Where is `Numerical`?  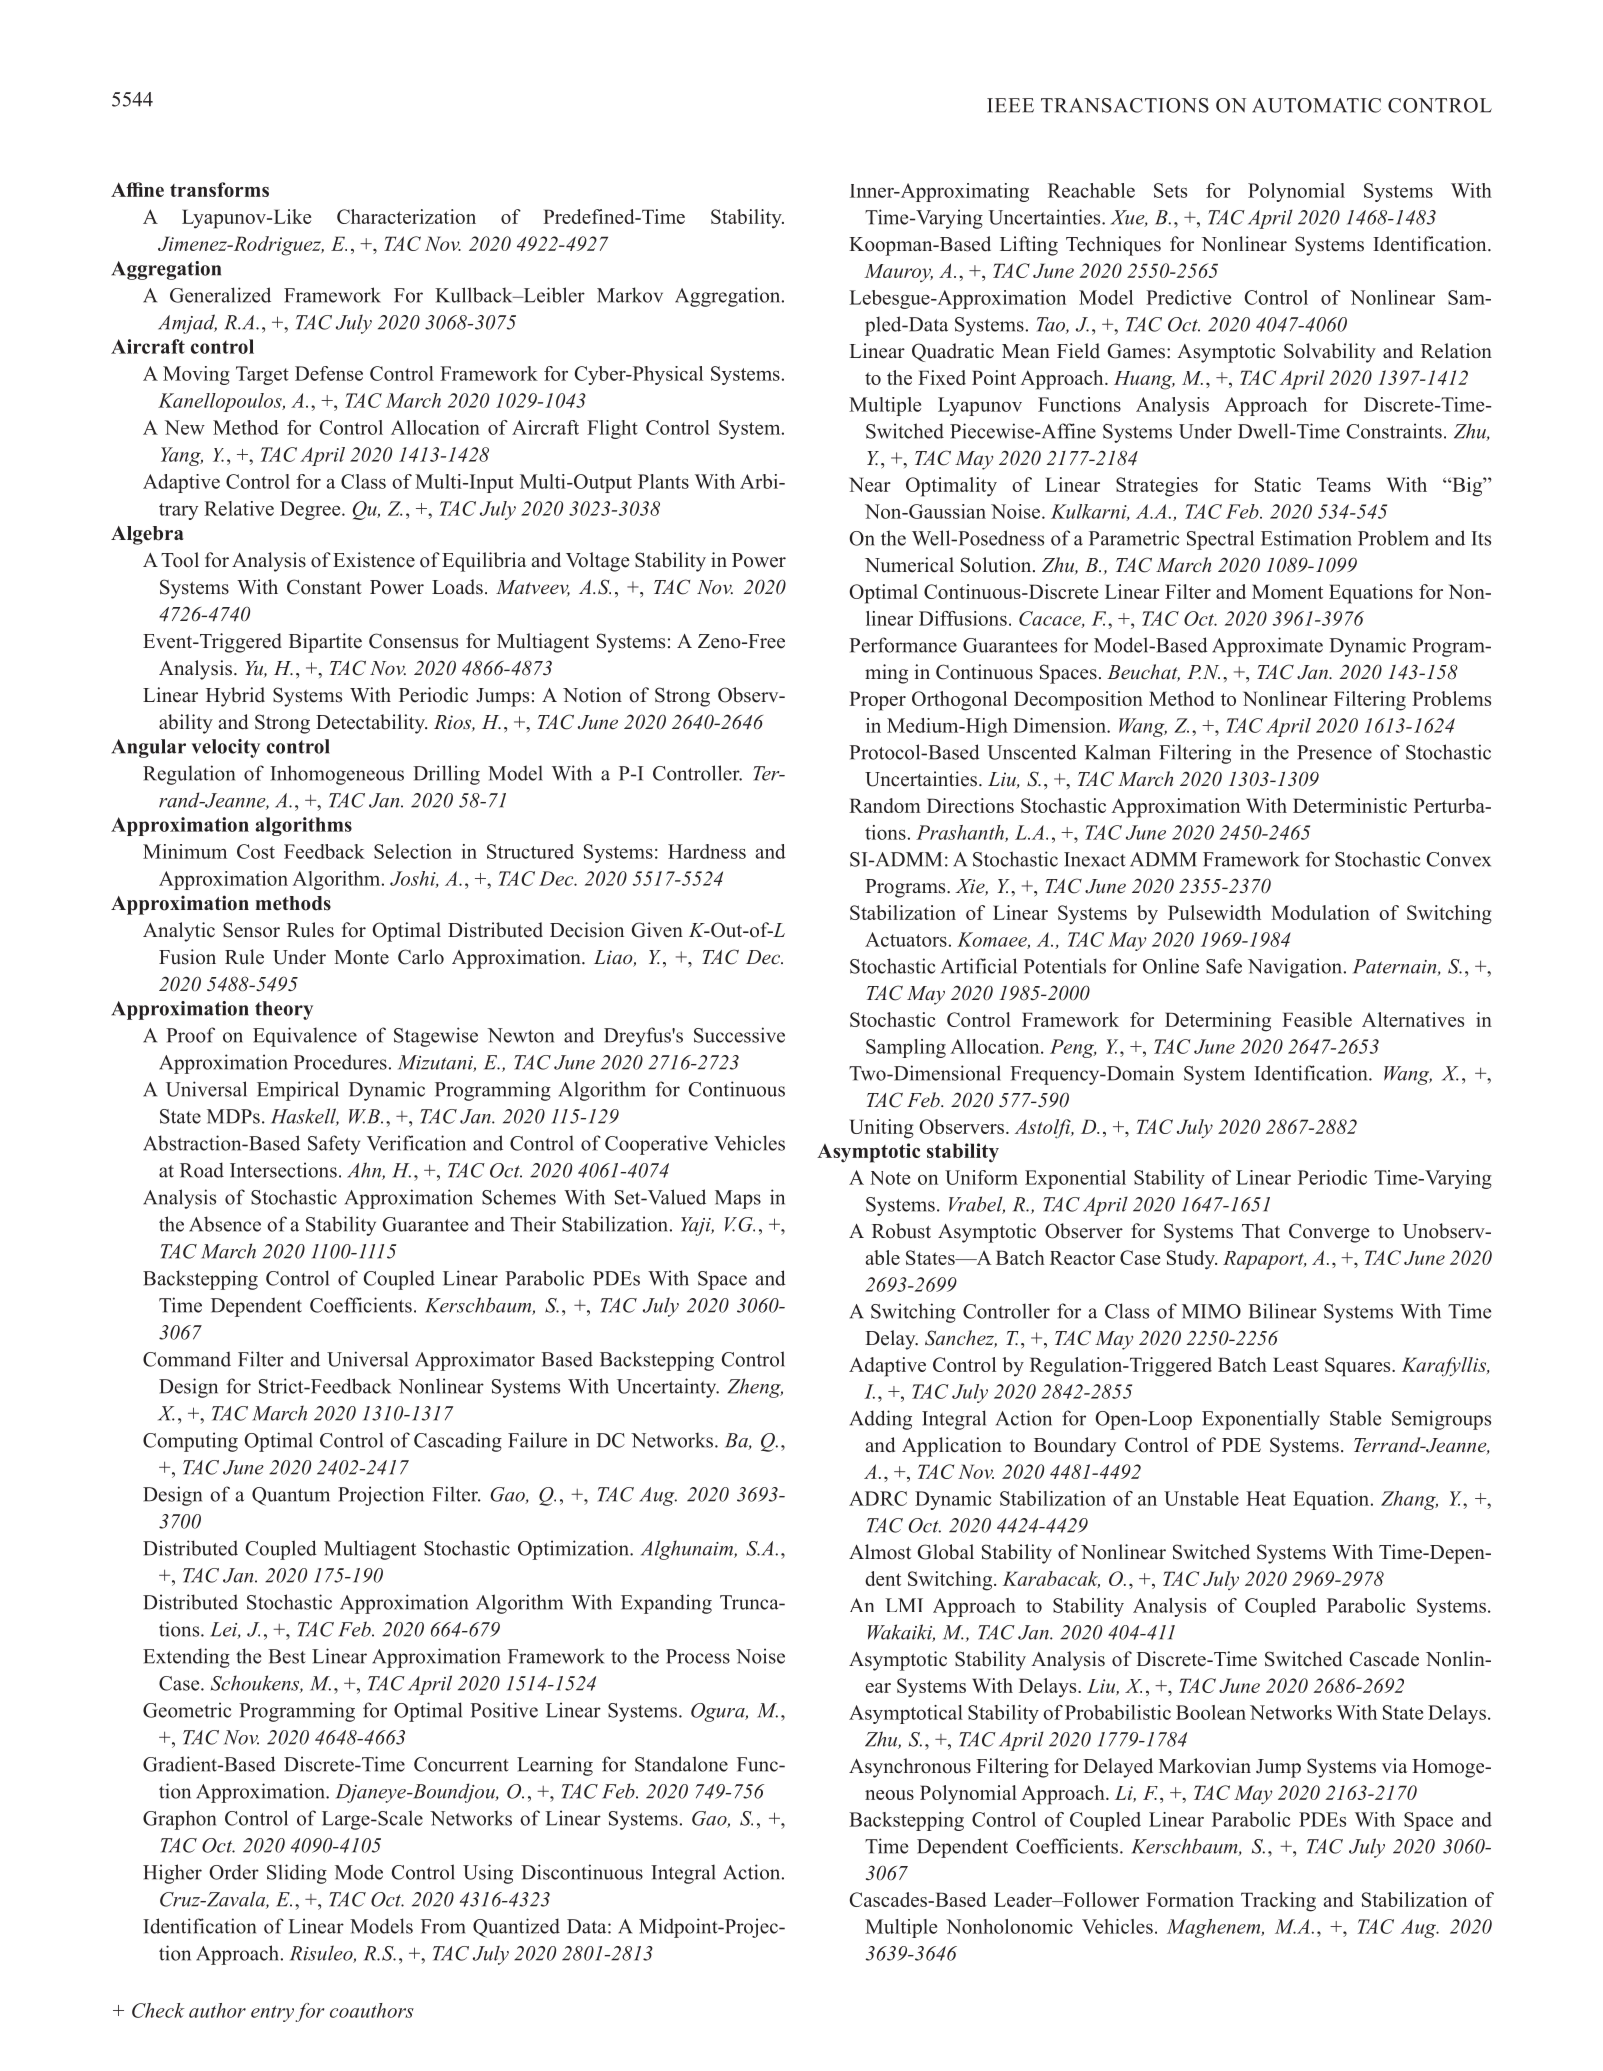
Numerical is located at coordinates (909, 565).
